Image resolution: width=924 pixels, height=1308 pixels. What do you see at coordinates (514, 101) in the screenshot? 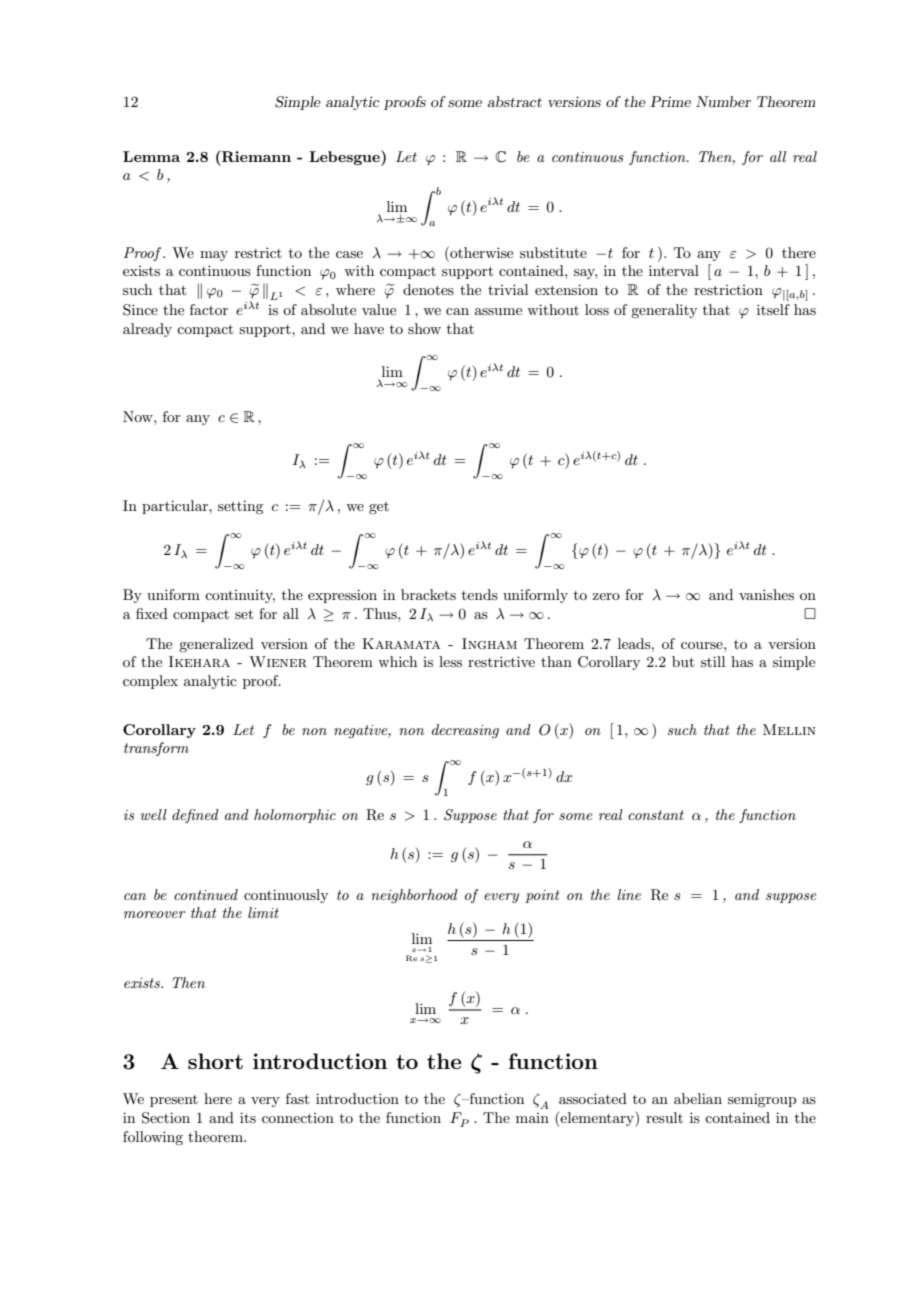
I see `abstract` at bounding box center [514, 101].
